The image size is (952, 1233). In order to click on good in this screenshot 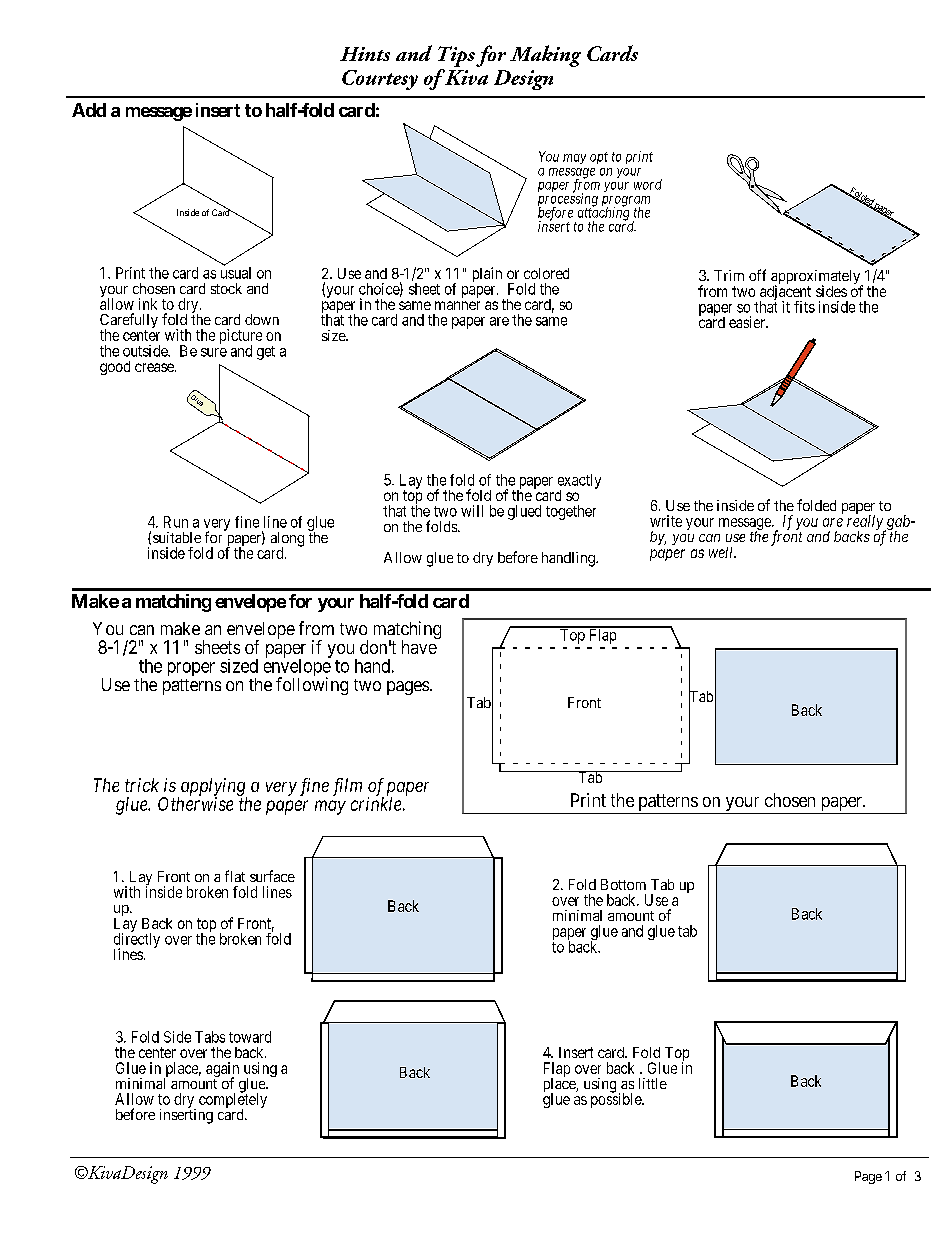, I will do `click(115, 368)`.
